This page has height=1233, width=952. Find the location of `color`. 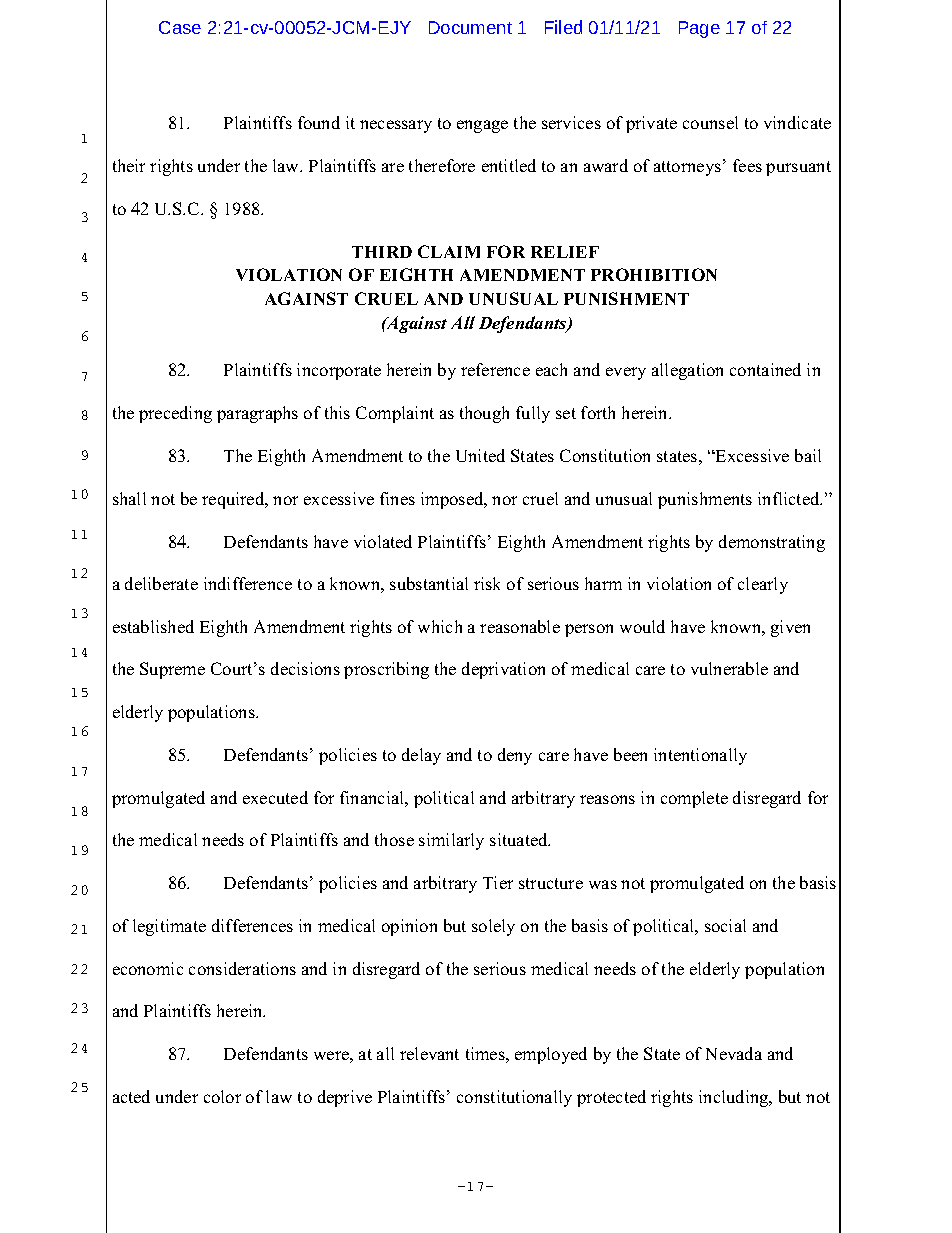

color is located at coordinates (222, 1096).
